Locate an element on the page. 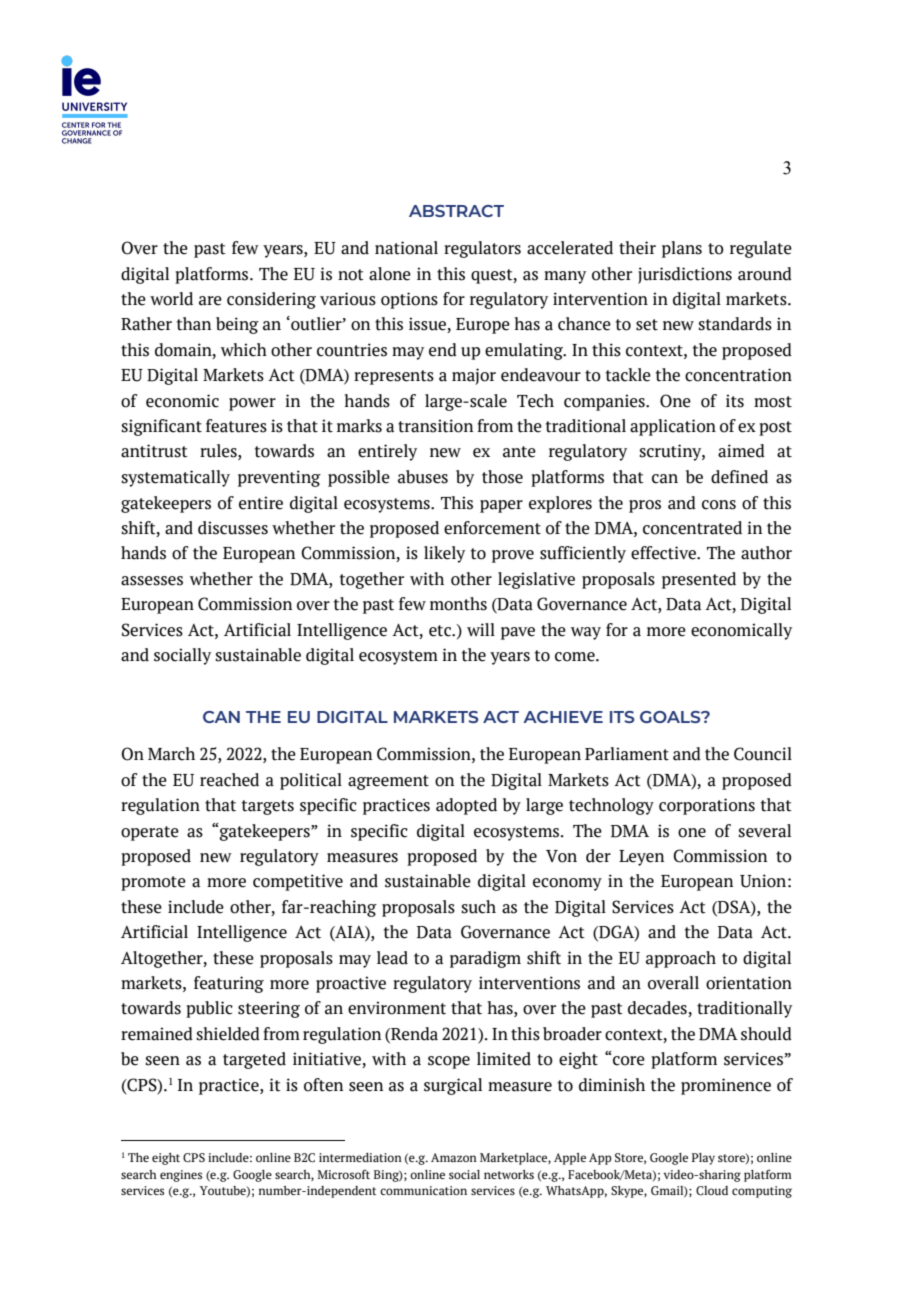 The width and height of the image is (924, 1308). Leyen is located at coordinates (641, 858).
